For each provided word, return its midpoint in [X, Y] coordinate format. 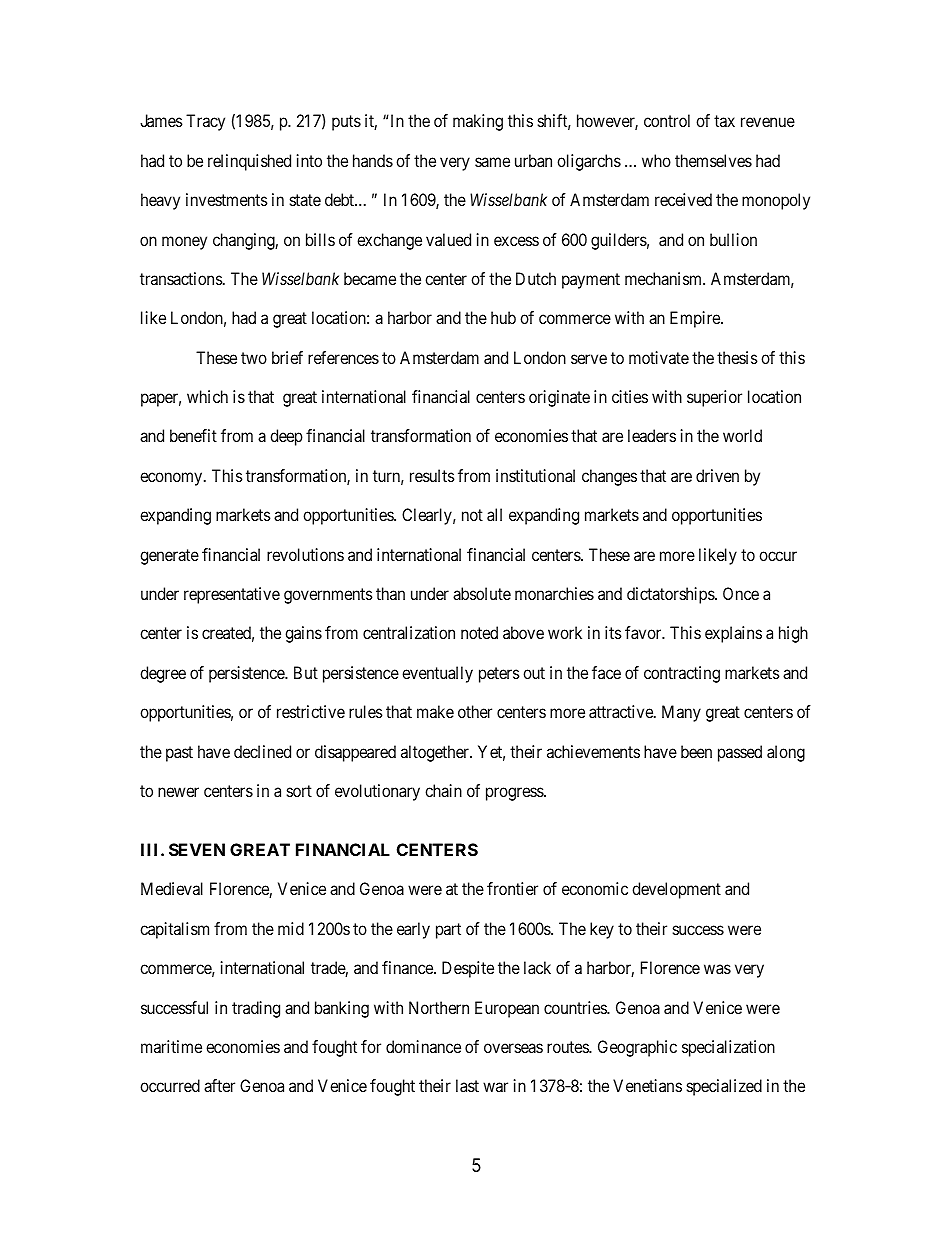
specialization [728, 1048]
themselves [713, 160]
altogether [436, 753]
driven [717, 475]
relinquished [249, 162]
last [467, 1085]
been [696, 751]
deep [286, 437]
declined [262, 751]
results [432, 475]
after [219, 1085]
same [492, 162]
